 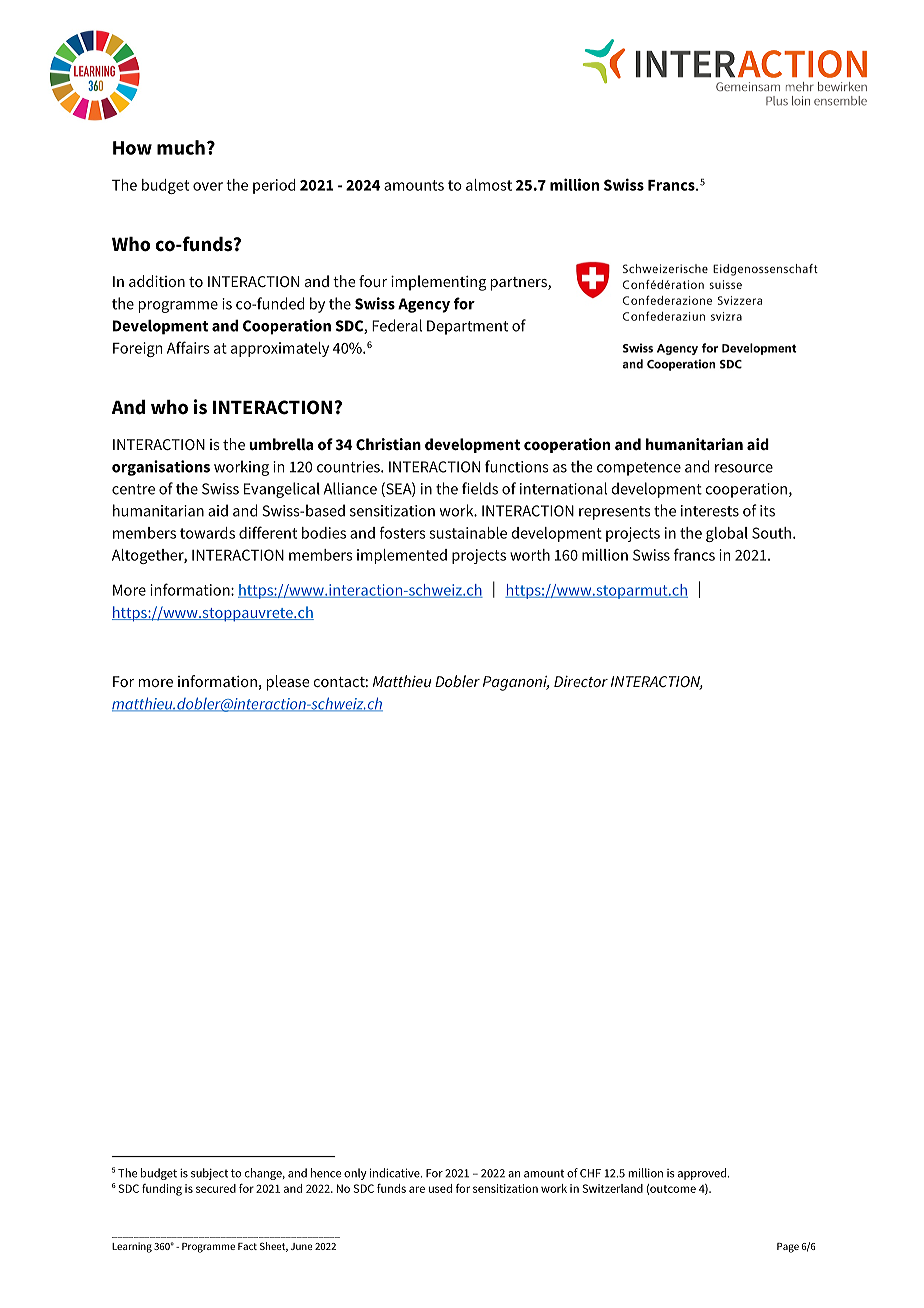 What do you see at coordinates (288, 683) in the image?
I see `please` at bounding box center [288, 683].
